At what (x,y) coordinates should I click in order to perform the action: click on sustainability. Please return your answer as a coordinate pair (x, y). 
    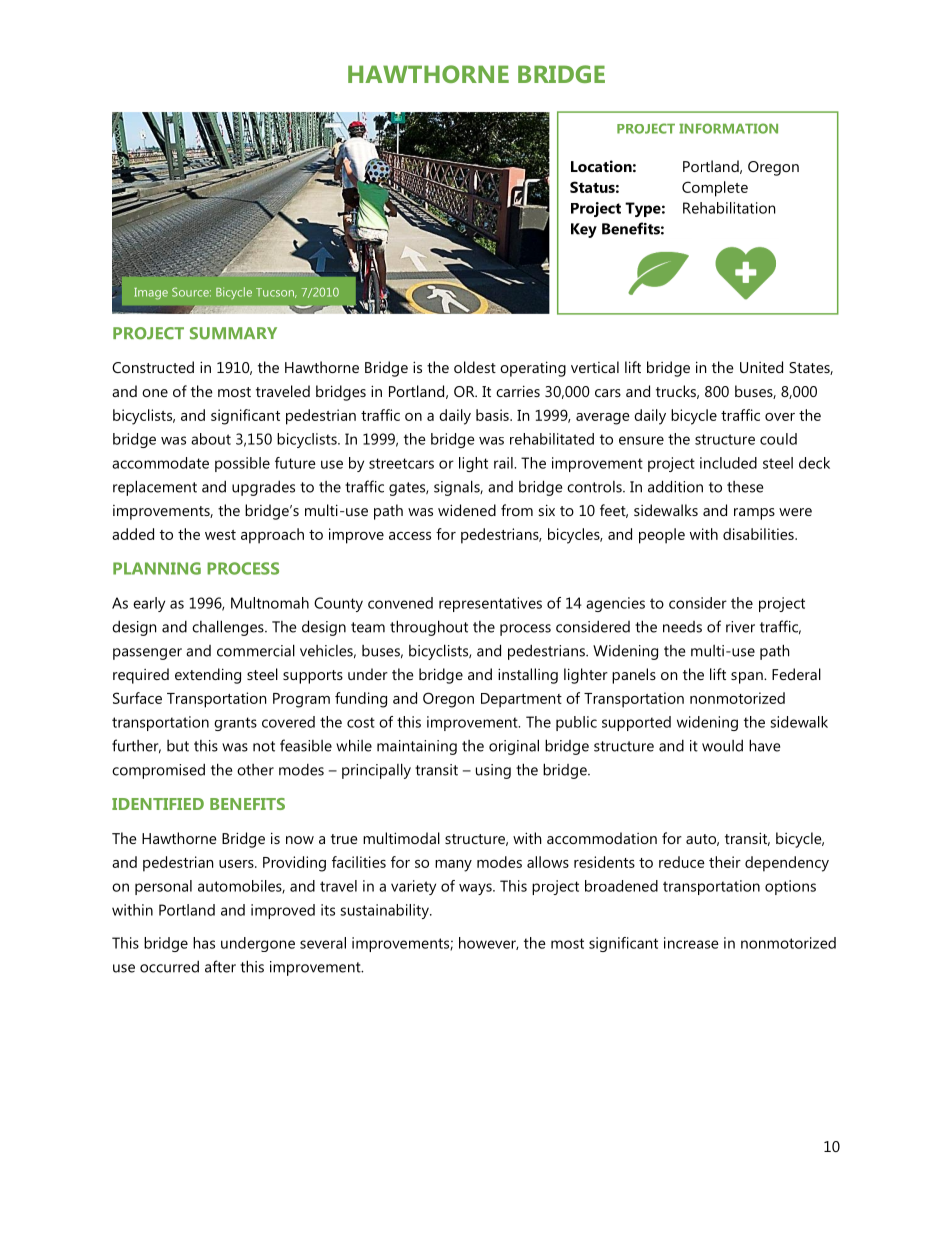
    Looking at the image, I should click on (385, 911).
